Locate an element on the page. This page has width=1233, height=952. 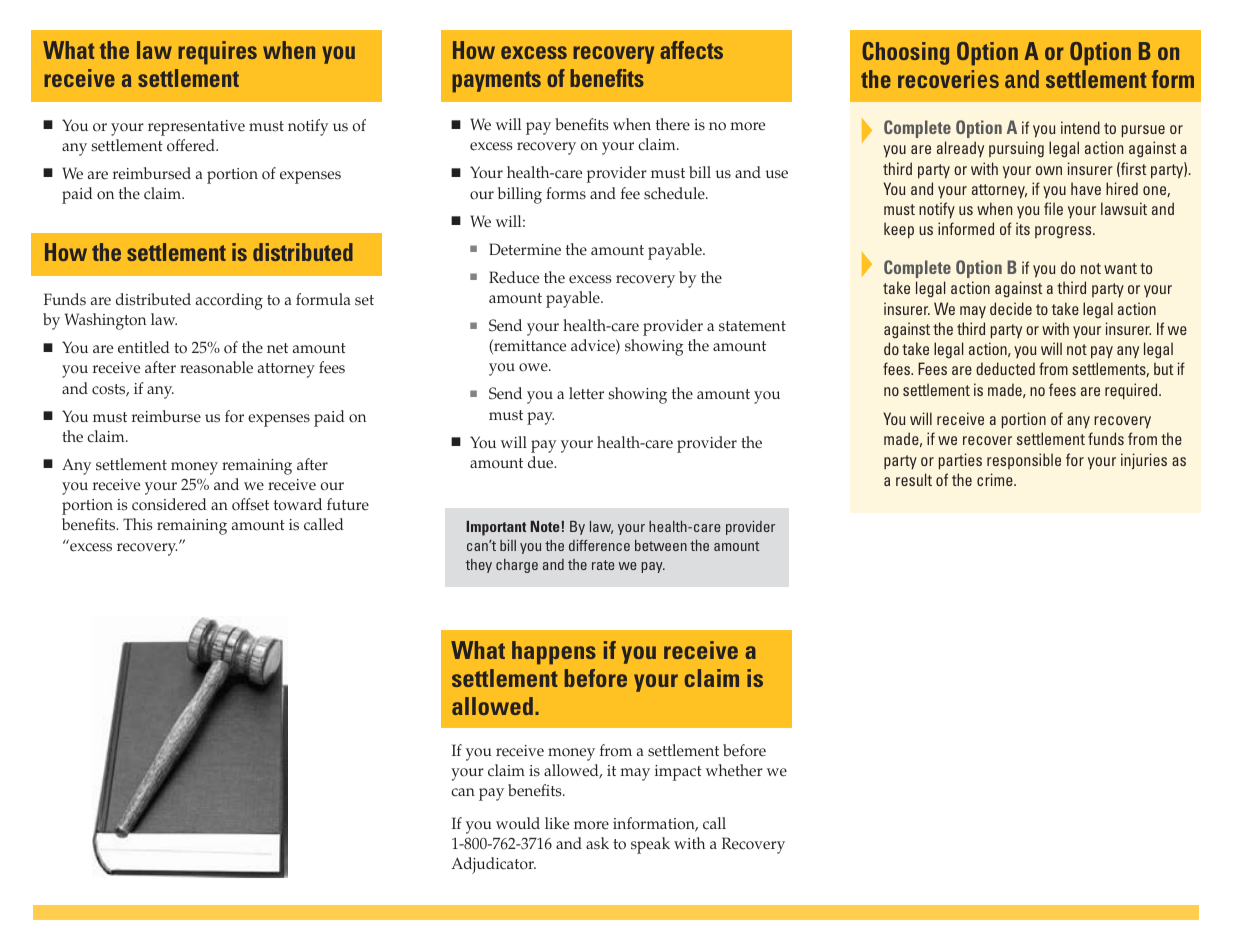
Adjudicator is located at coordinates (493, 865).
